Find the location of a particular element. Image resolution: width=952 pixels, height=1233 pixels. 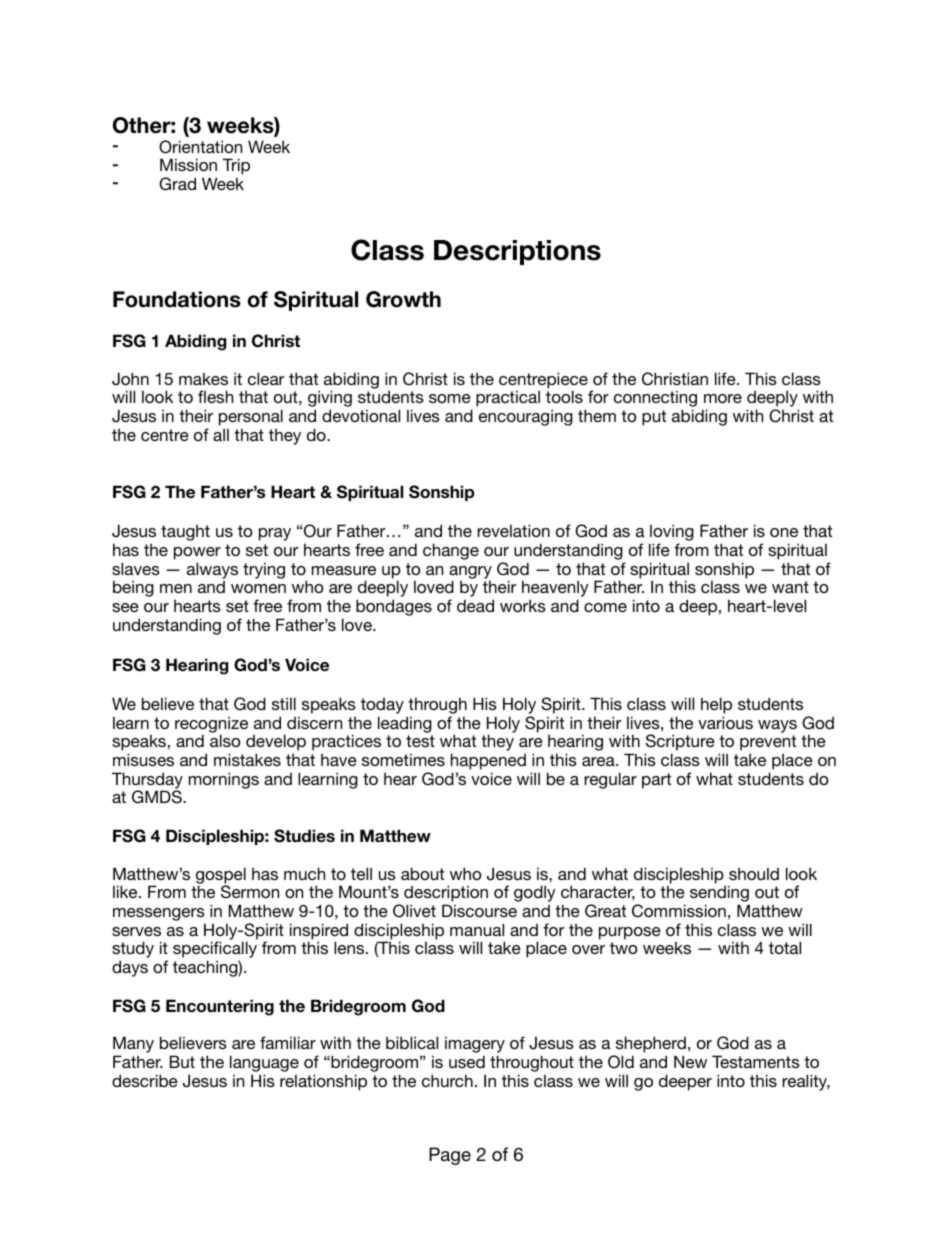

Grad is located at coordinates (177, 184).
